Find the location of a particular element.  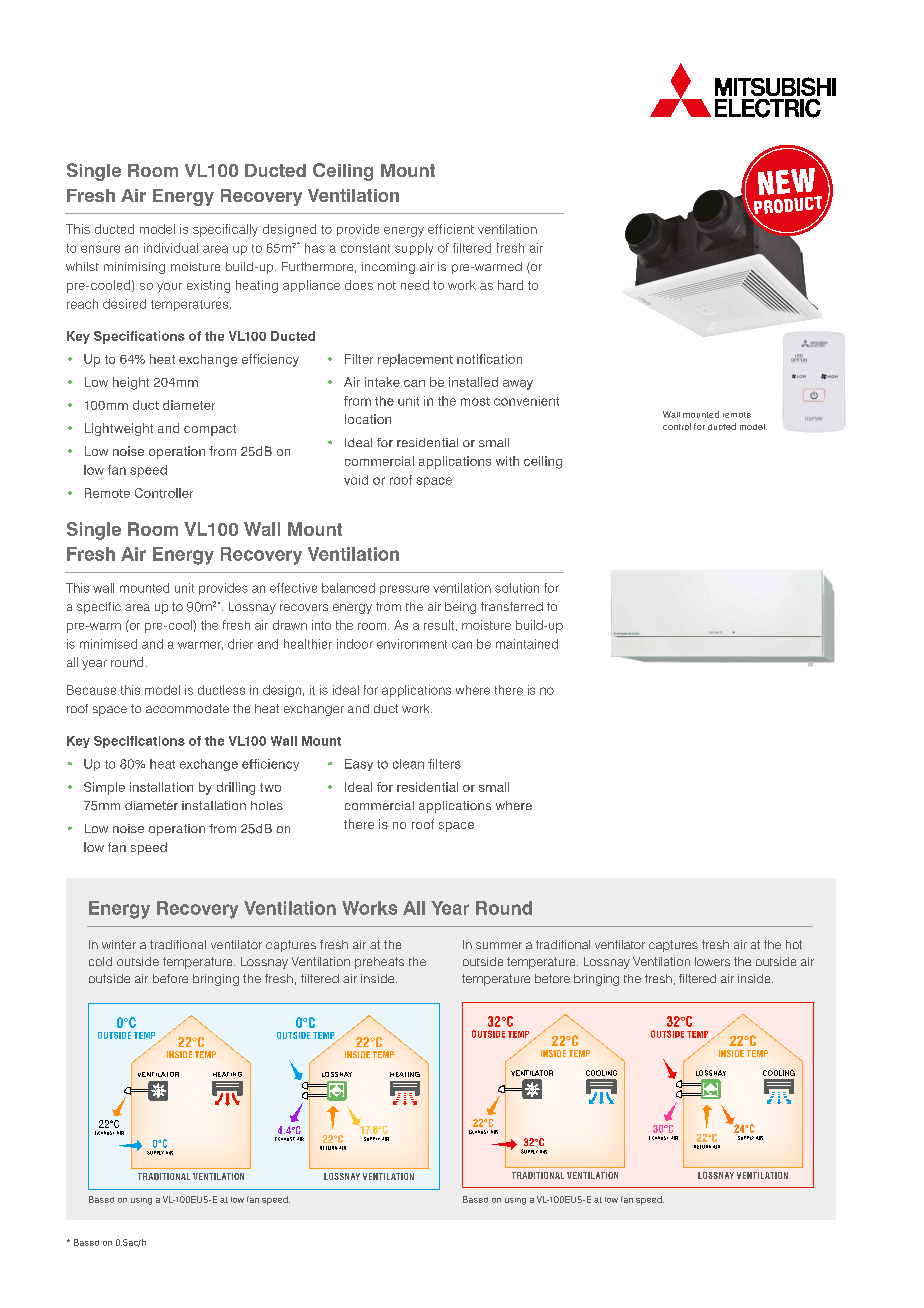

summer is located at coordinates (499, 945).
